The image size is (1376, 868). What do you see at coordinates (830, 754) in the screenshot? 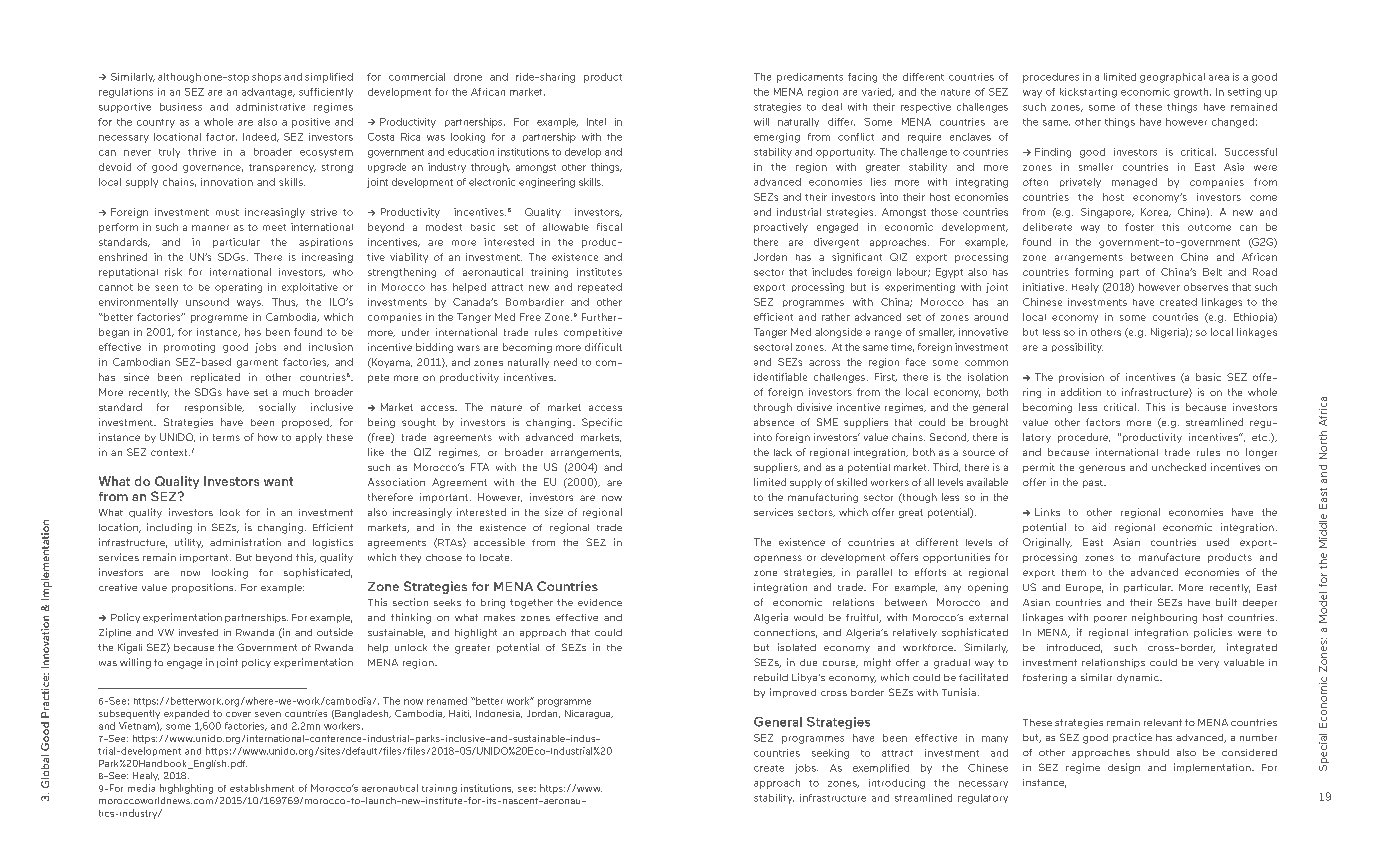
I see `seeking` at bounding box center [830, 754].
